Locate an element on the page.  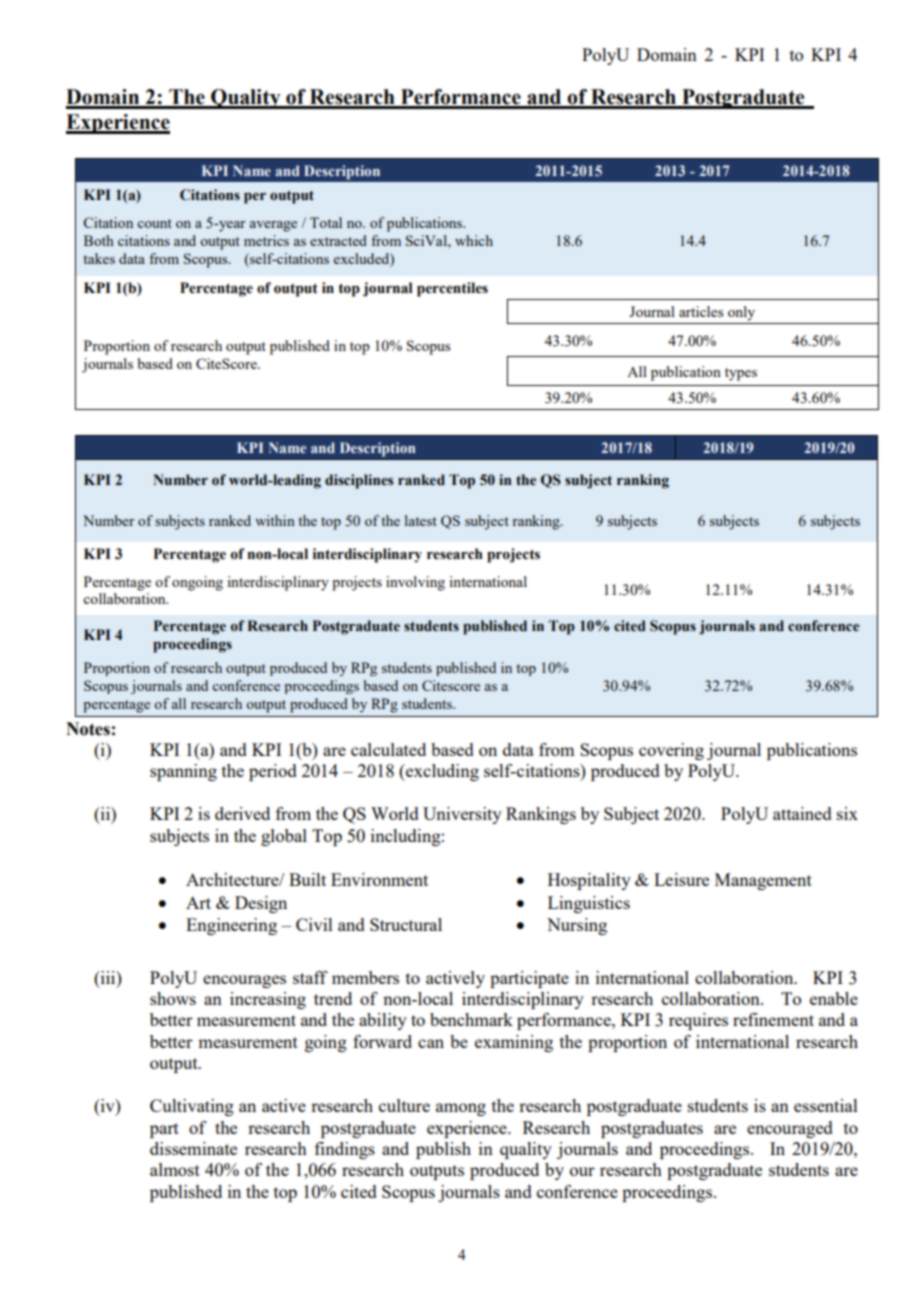
which is located at coordinates (474, 240).
